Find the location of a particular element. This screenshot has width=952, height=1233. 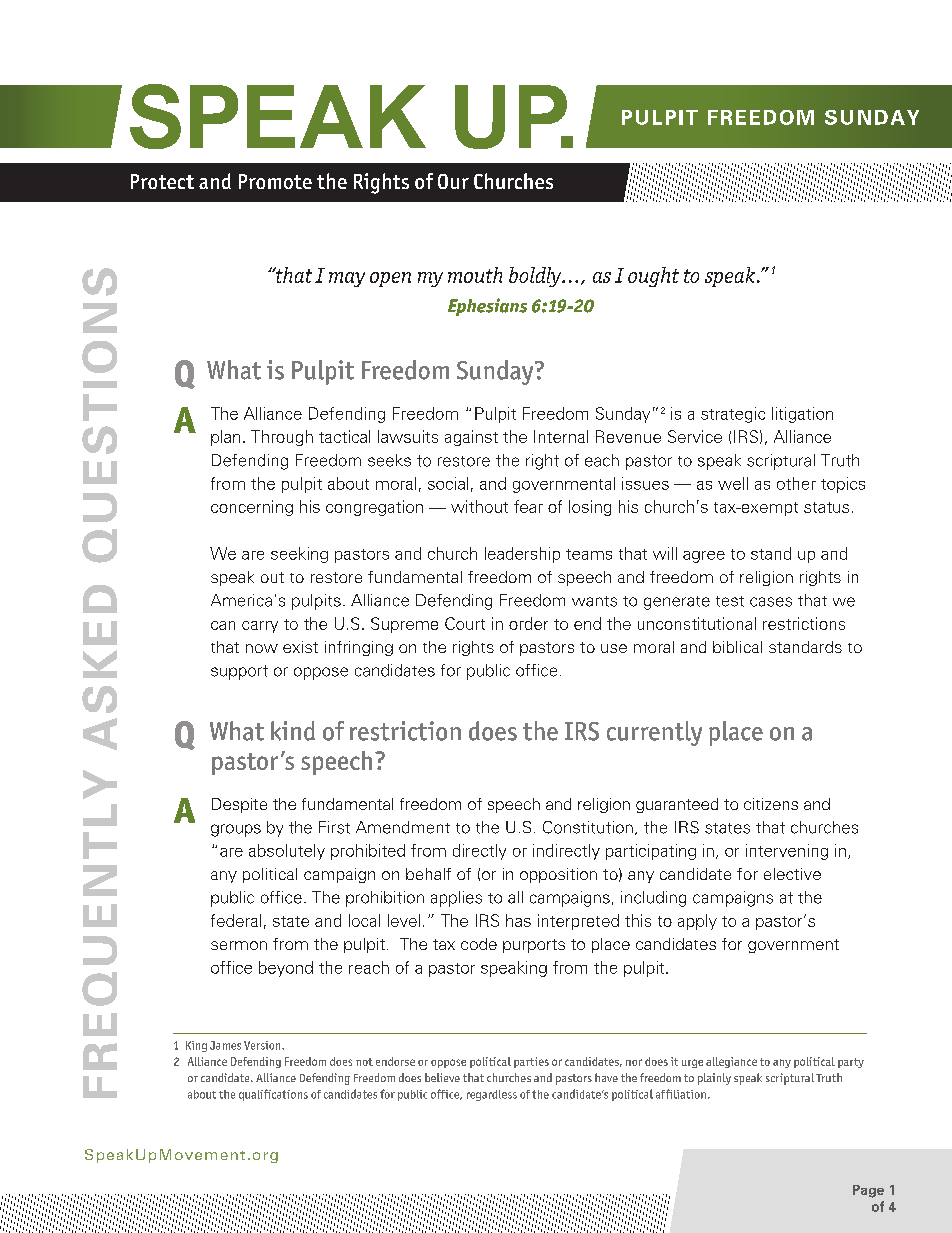

ought is located at coordinates (653, 277).
